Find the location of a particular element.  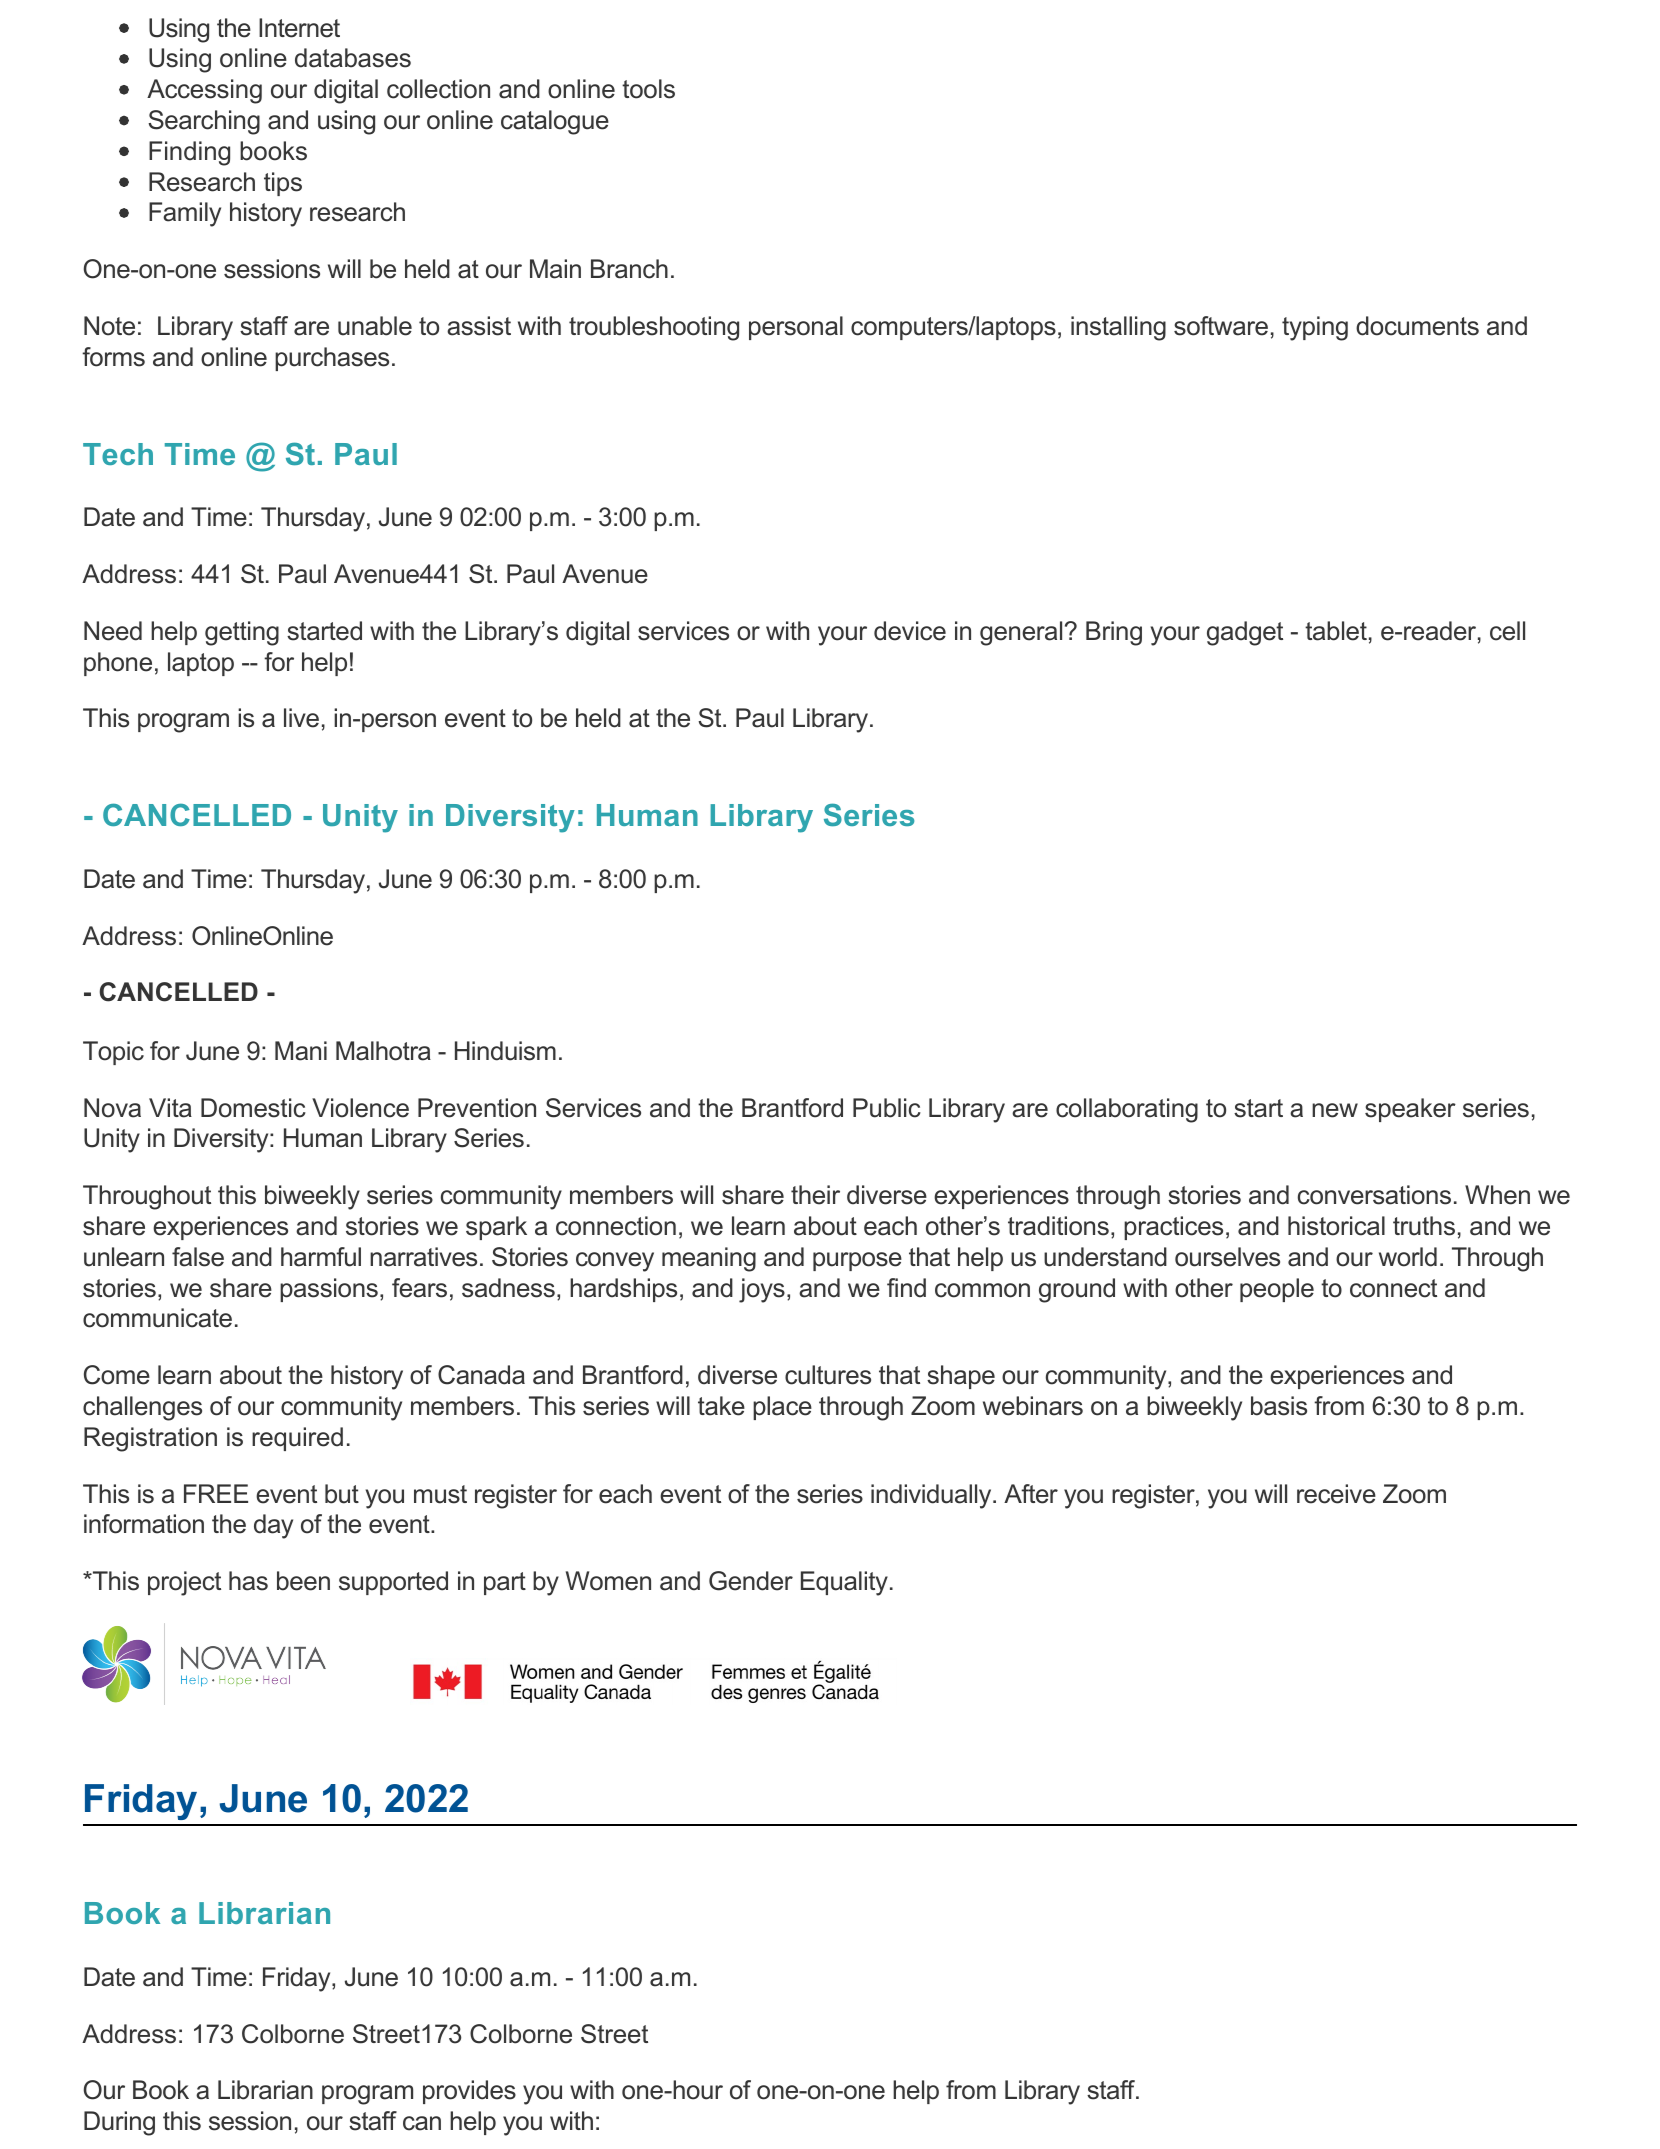

typing is located at coordinates (1315, 328).
